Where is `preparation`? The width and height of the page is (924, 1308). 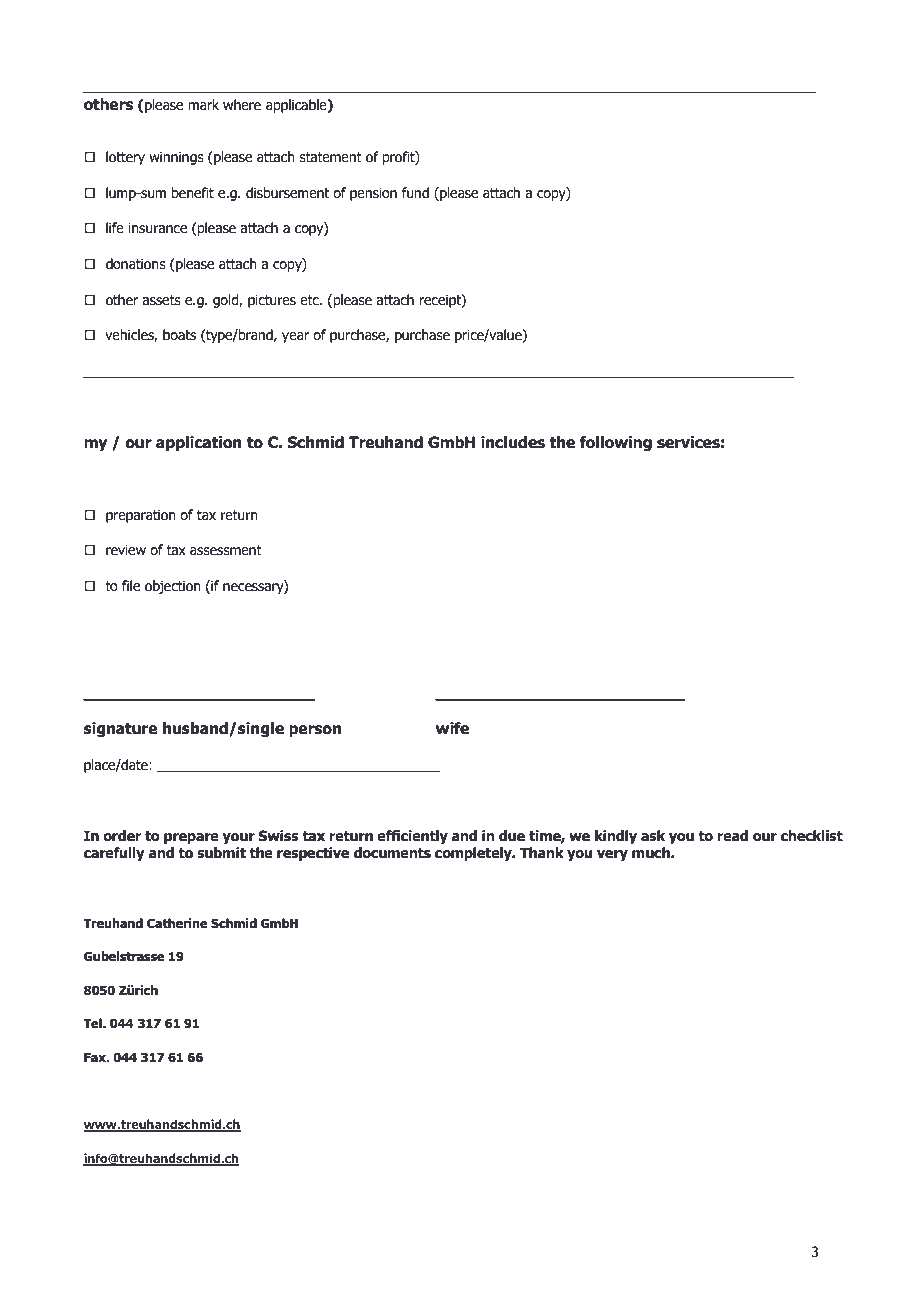
preparation is located at coordinates (141, 516).
